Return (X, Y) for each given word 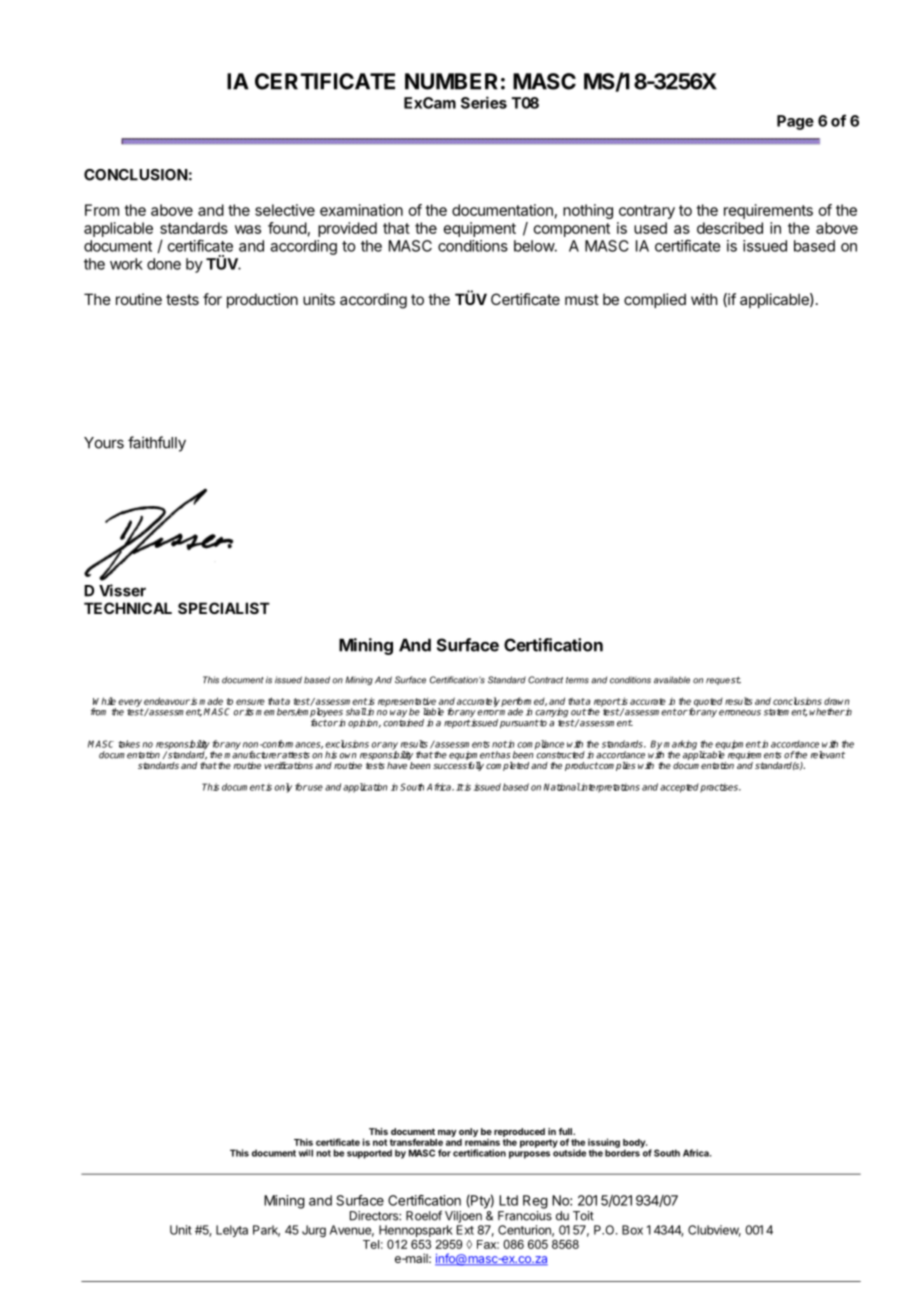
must (582, 299)
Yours (104, 443)
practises (720, 788)
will (306, 1153)
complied (655, 300)
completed (507, 766)
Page (795, 122)
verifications (288, 765)
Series (484, 102)
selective (285, 210)
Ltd (508, 1200)
